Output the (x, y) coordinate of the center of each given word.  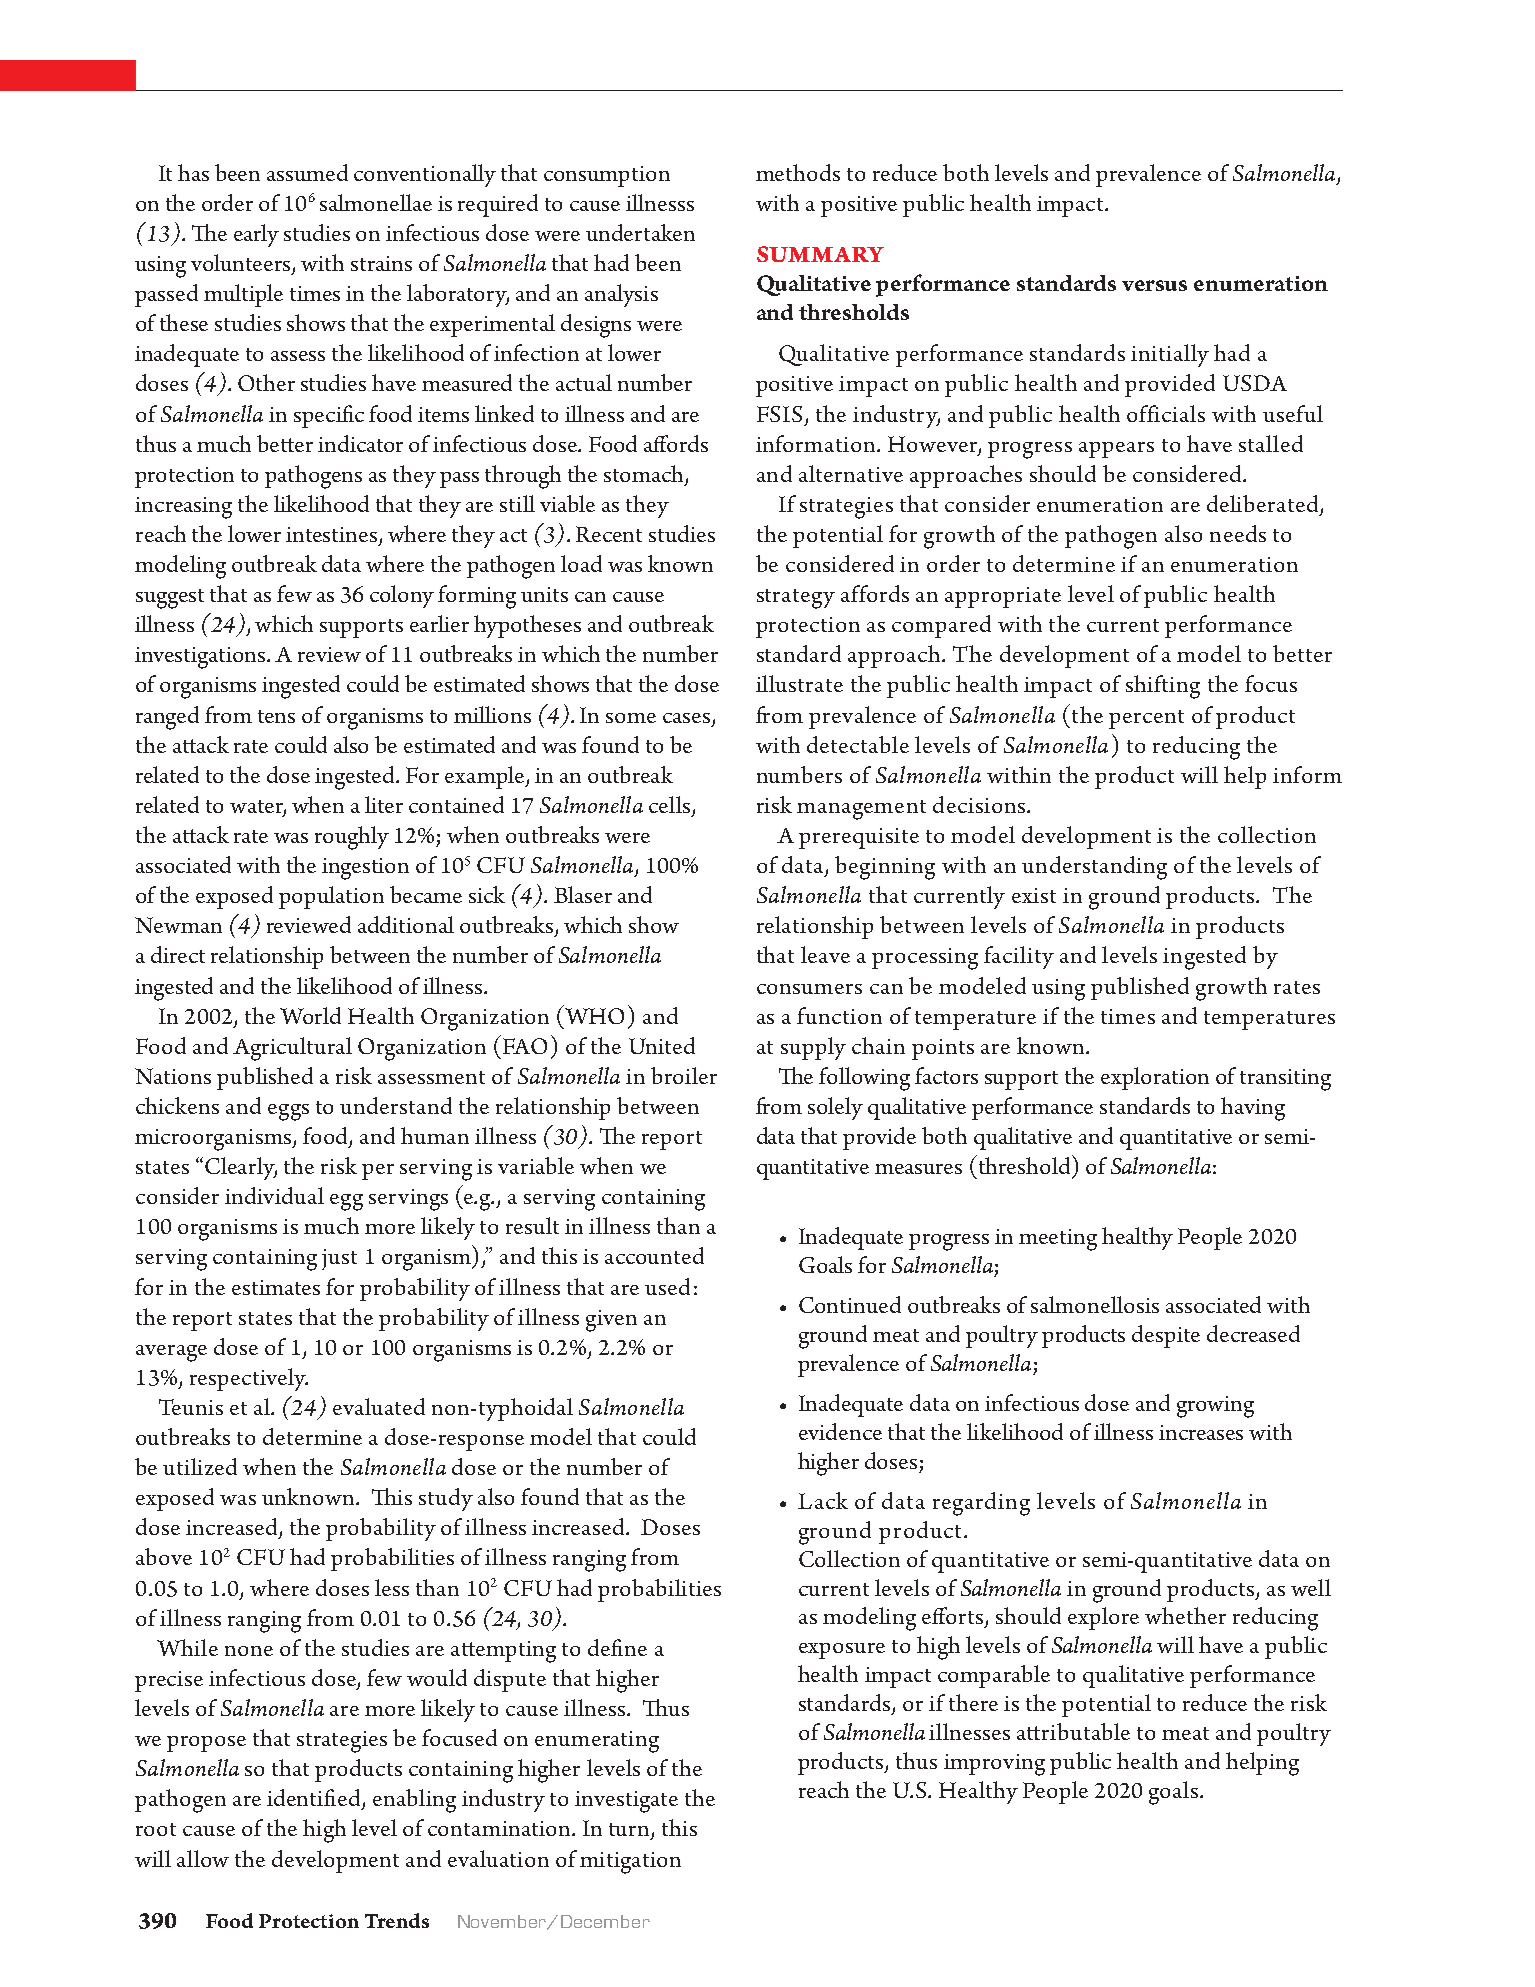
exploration (1155, 1078)
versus (1154, 285)
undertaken (640, 232)
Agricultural (292, 1049)
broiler (684, 1075)
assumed (307, 172)
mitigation (630, 1863)
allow (203, 1858)
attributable (1073, 1731)
